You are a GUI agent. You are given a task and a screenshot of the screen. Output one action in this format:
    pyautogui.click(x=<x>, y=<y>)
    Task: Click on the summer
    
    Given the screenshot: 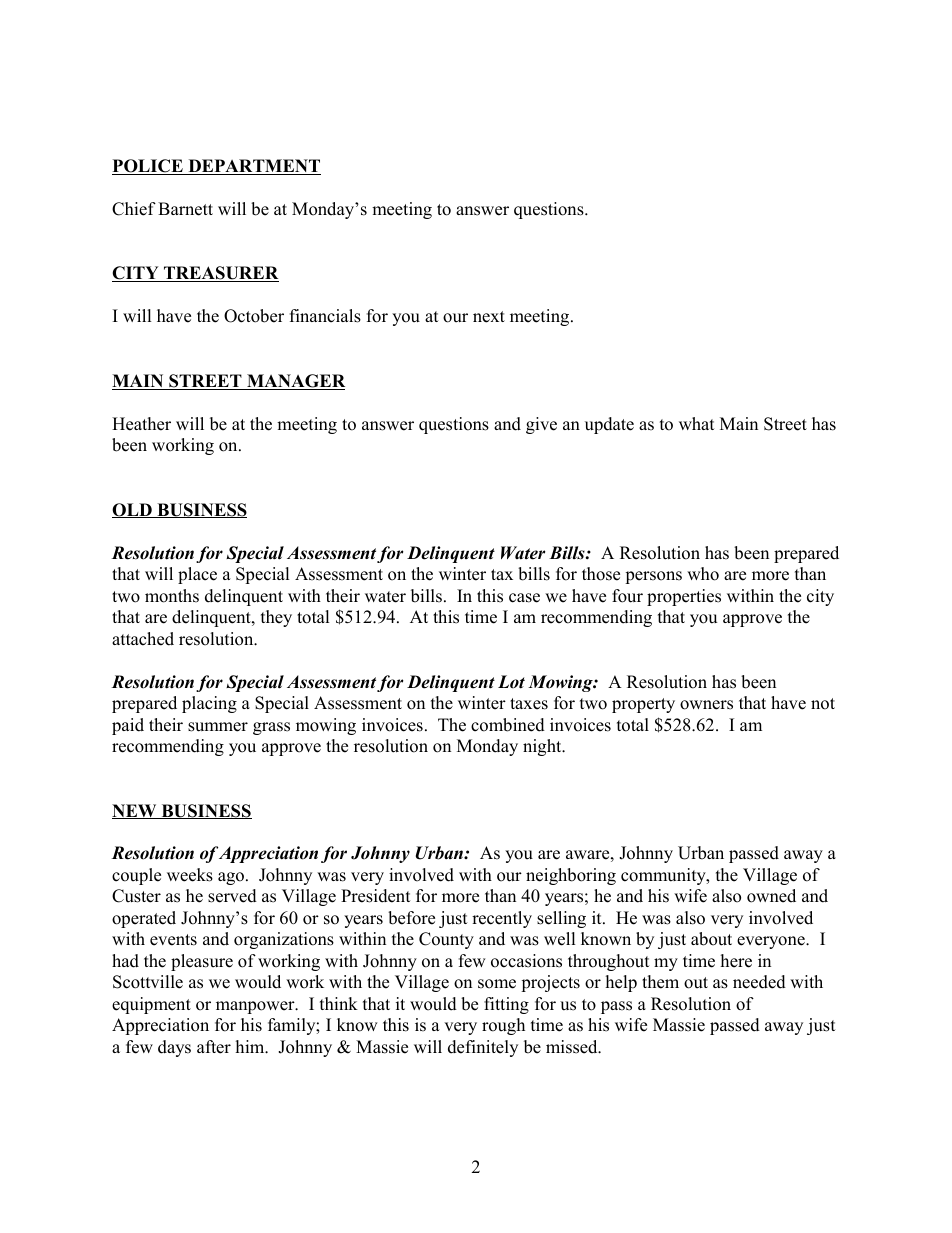 What is the action you would take?
    pyautogui.click(x=218, y=727)
